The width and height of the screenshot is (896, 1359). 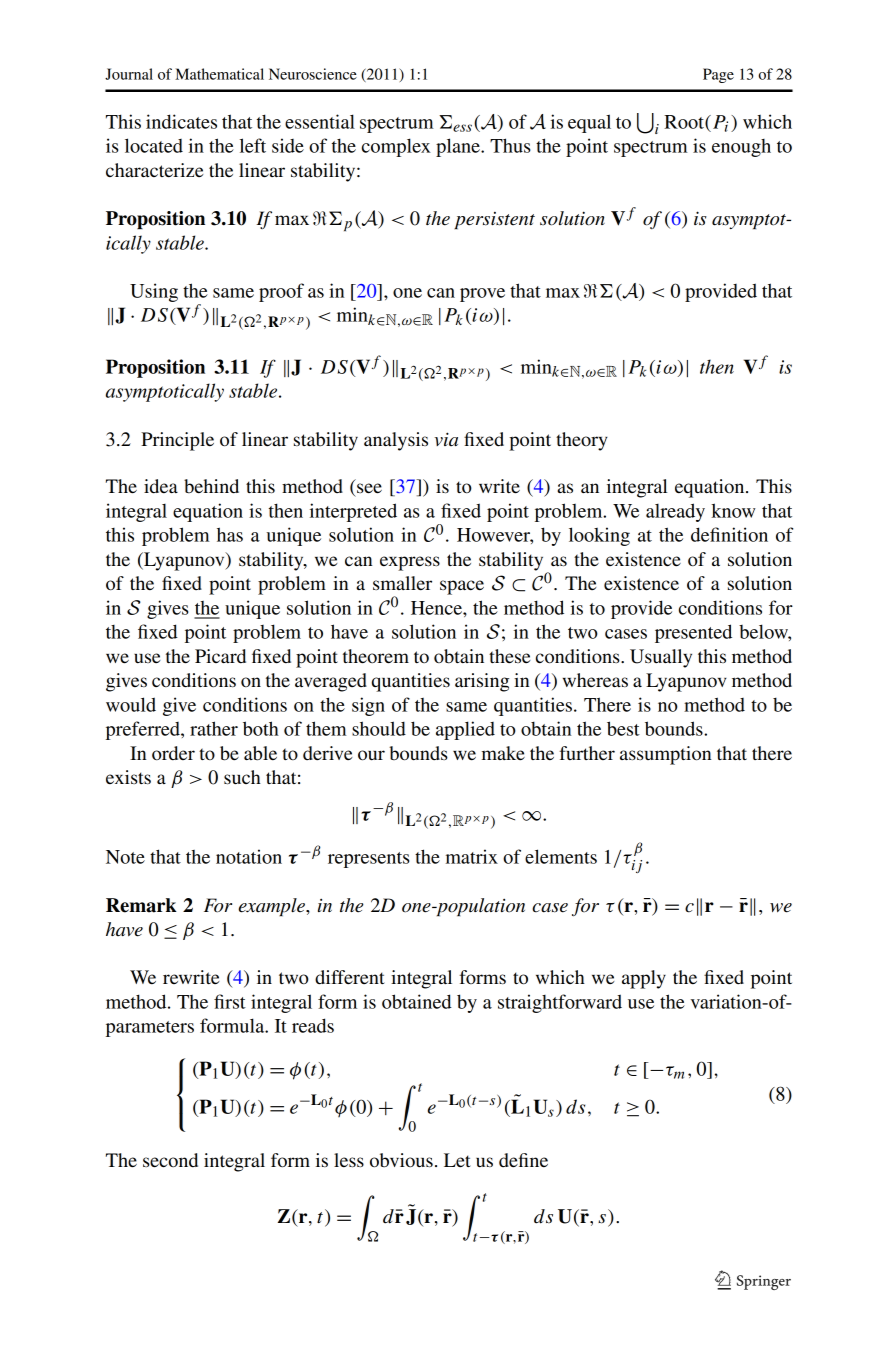 I want to click on plane, so click(x=459, y=147).
